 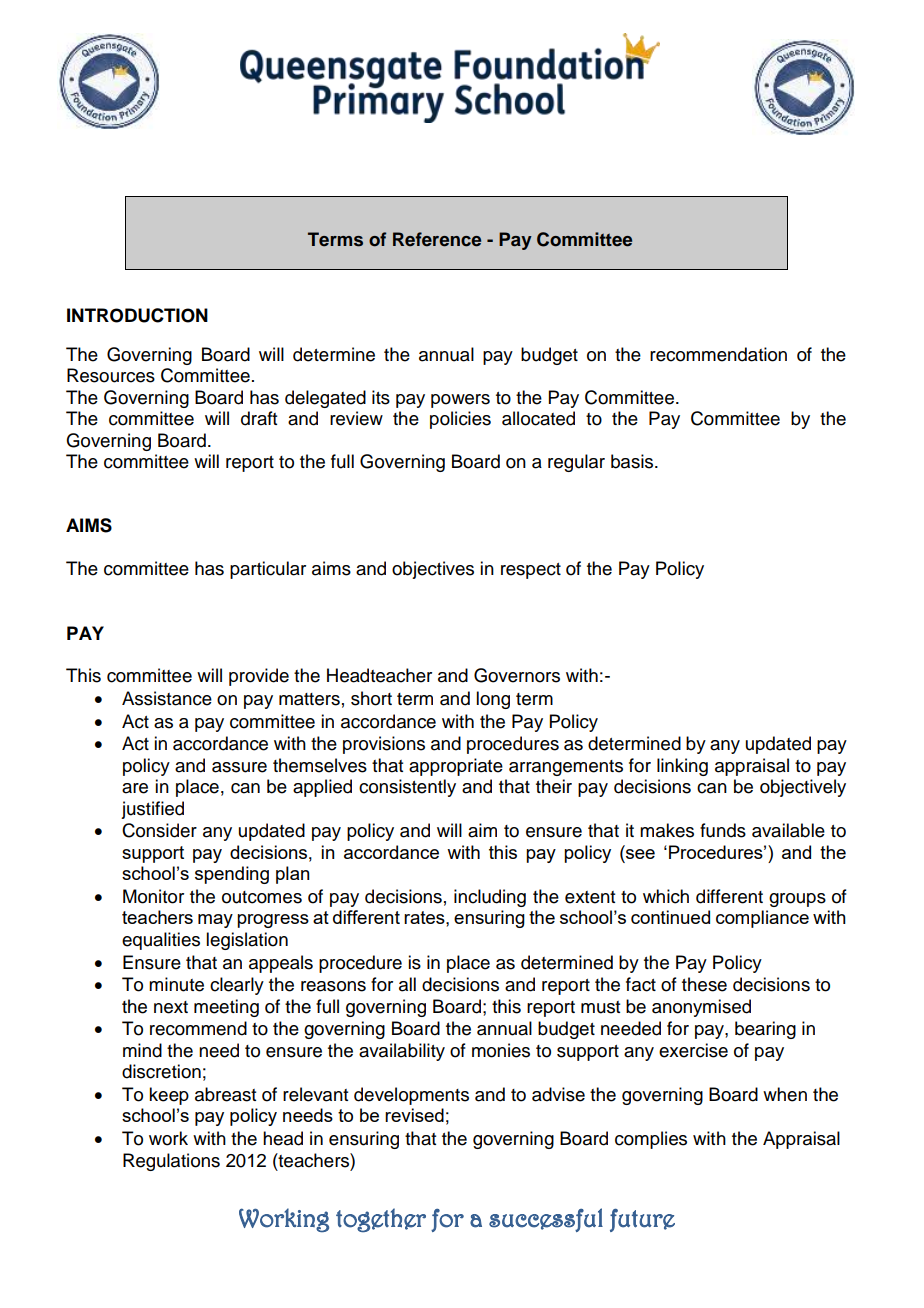 What do you see at coordinates (407, 788) in the image?
I see `consistently` at bounding box center [407, 788].
